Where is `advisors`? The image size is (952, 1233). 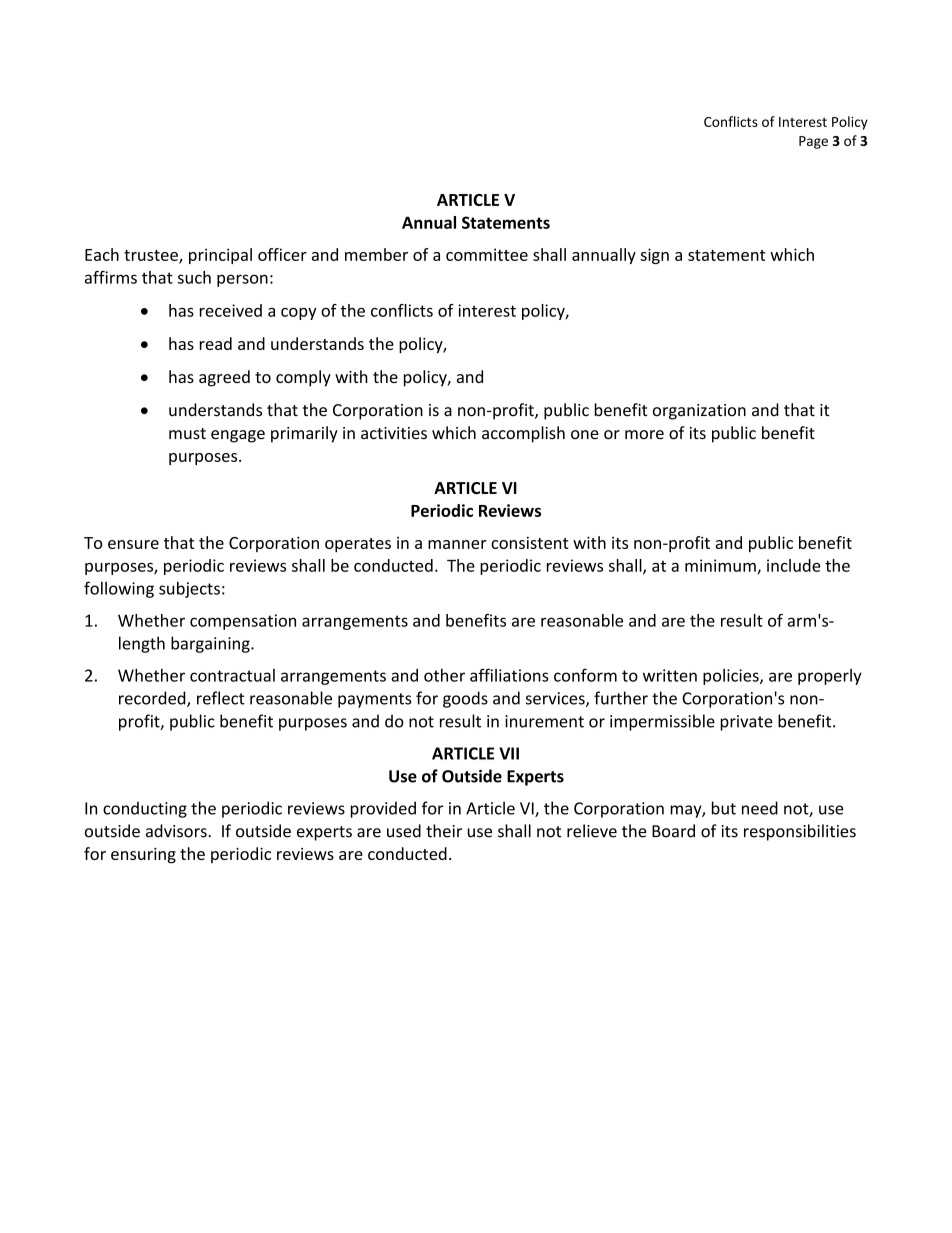
advisors is located at coordinates (177, 831).
